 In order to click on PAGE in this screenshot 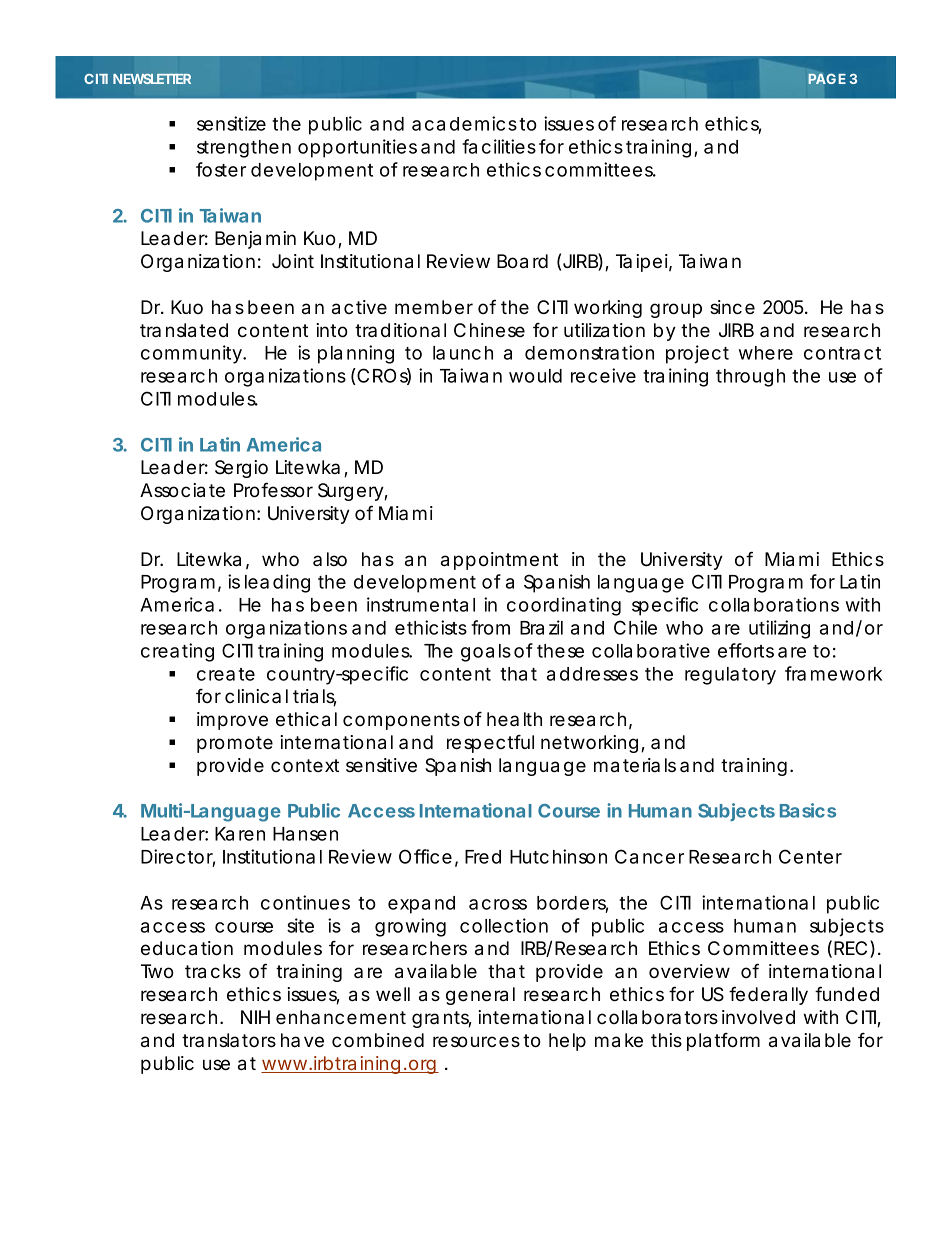, I will do `click(827, 78)`.
